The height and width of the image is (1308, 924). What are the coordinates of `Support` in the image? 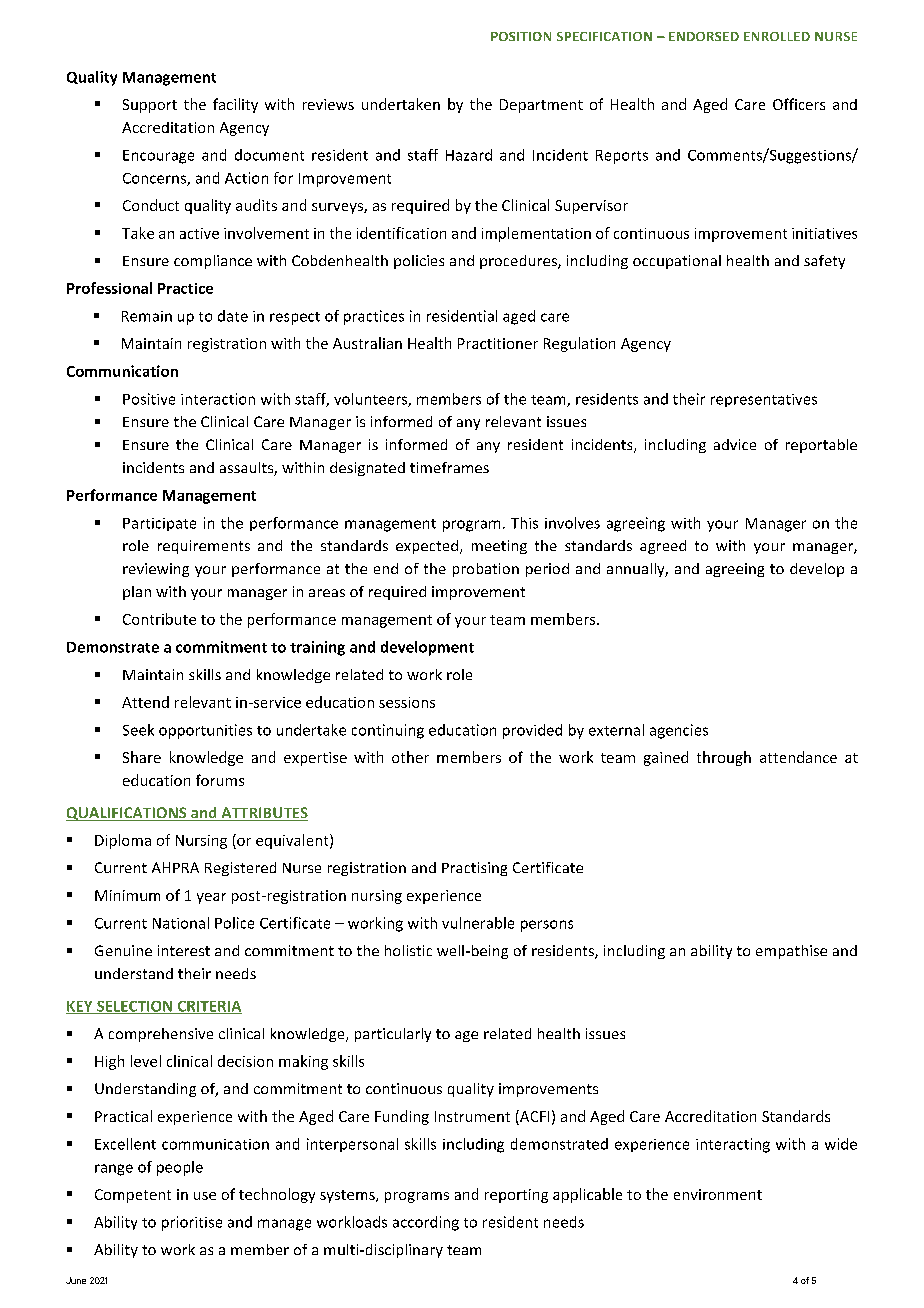 It's located at (150, 106).
